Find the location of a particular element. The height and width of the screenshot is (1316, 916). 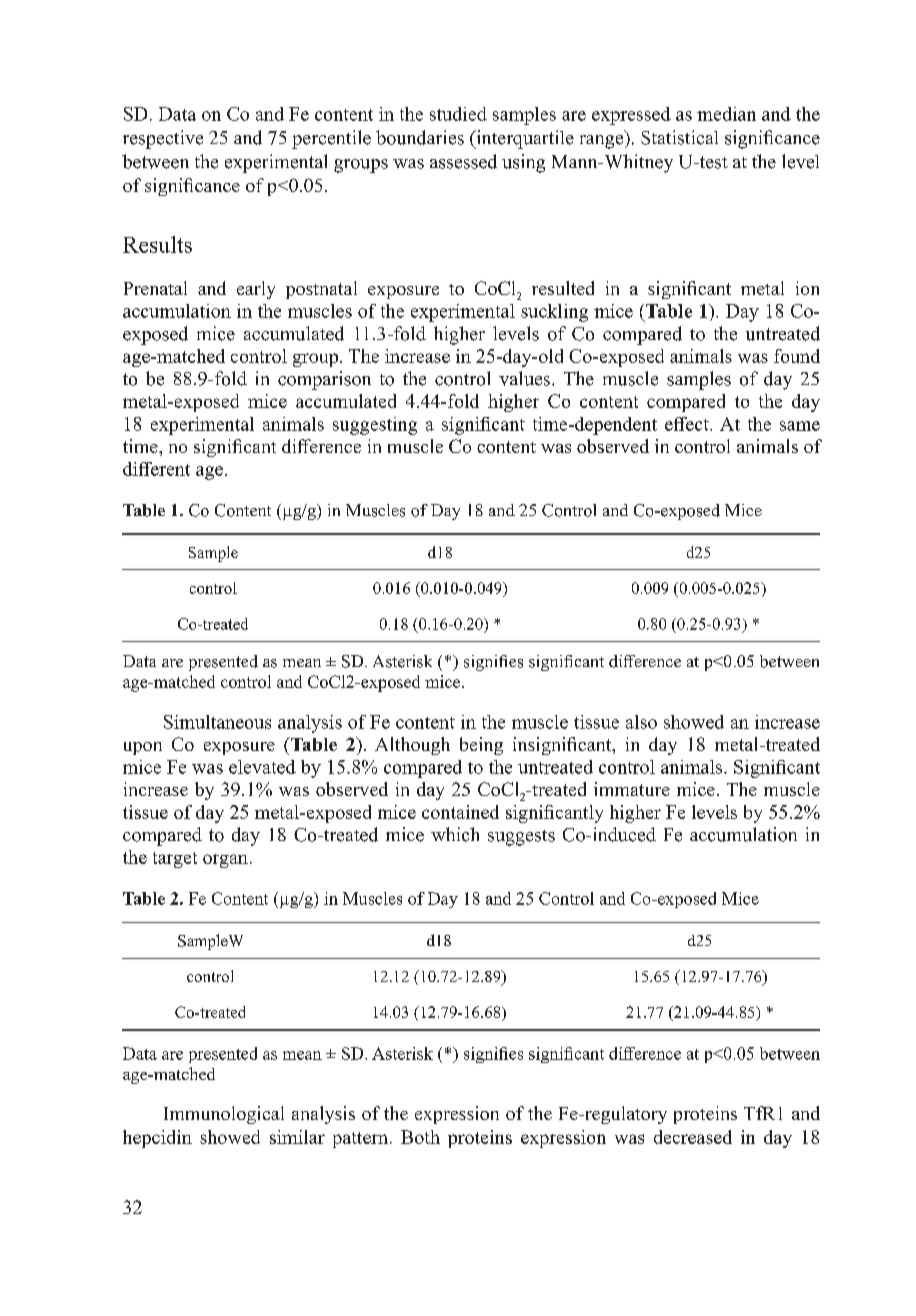

respective is located at coordinates (163, 139).
